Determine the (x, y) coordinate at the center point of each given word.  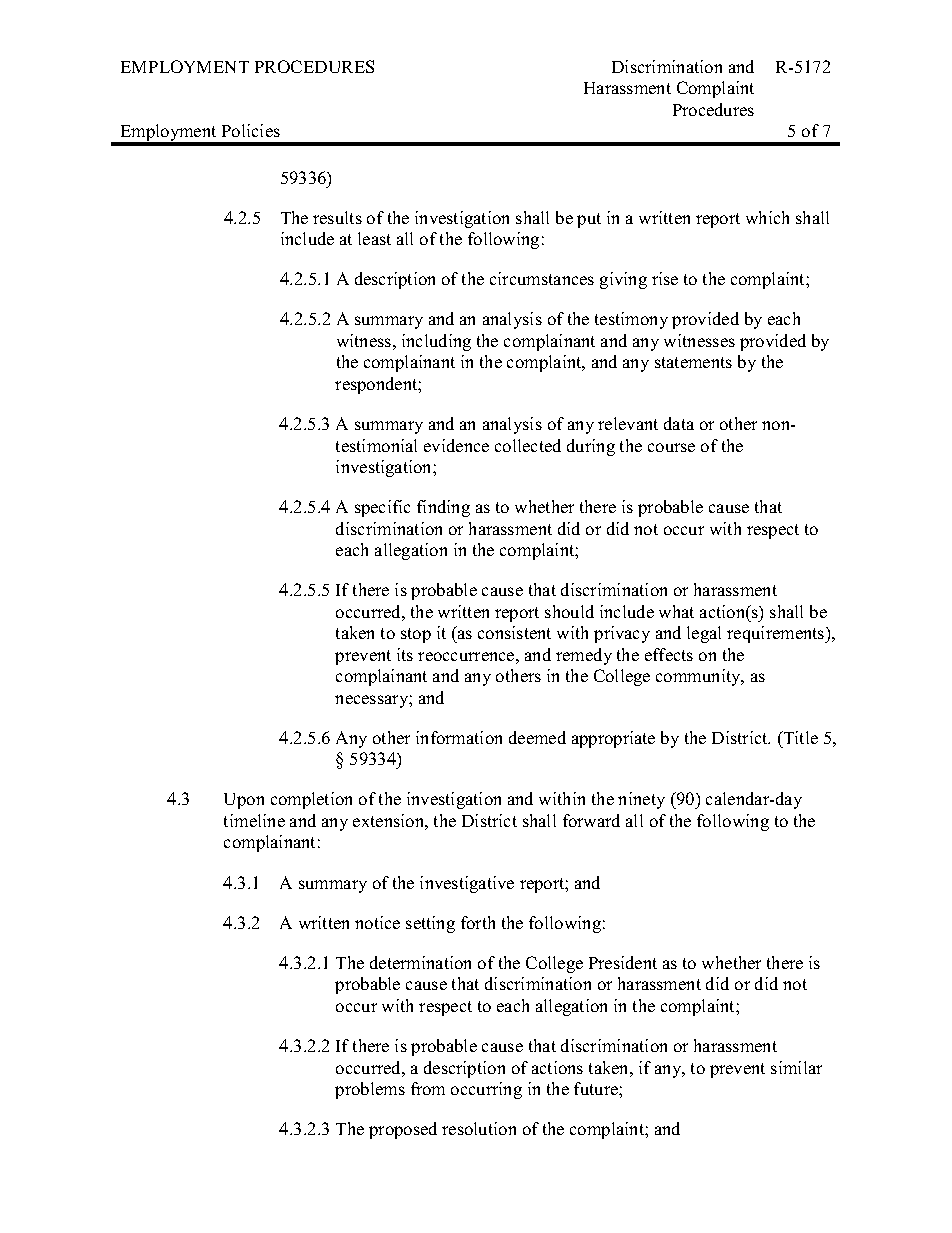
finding (443, 508)
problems (370, 1090)
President (623, 962)
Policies (251, 130)
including (436, 342)
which (767, 217)
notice (377, 922)
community (700, 677)
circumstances (542, 278)
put (589, 220)
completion (311, 800)
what (676, 611)
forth (478, 922)
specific (382, 508)
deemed (537, 737)
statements (693, 362)
